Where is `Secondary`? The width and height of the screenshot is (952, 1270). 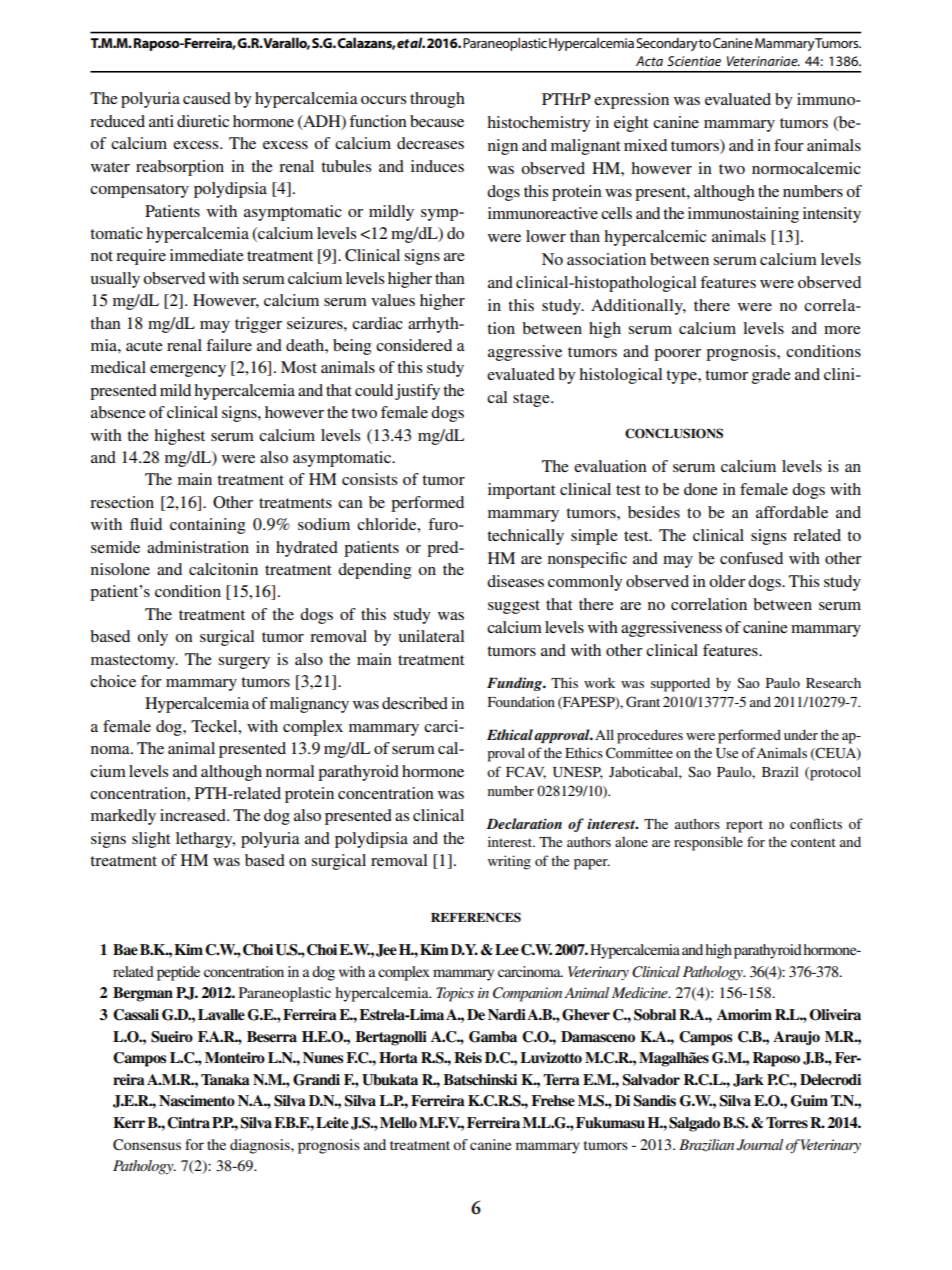
Secondary is located at coordinates (667, 44).
